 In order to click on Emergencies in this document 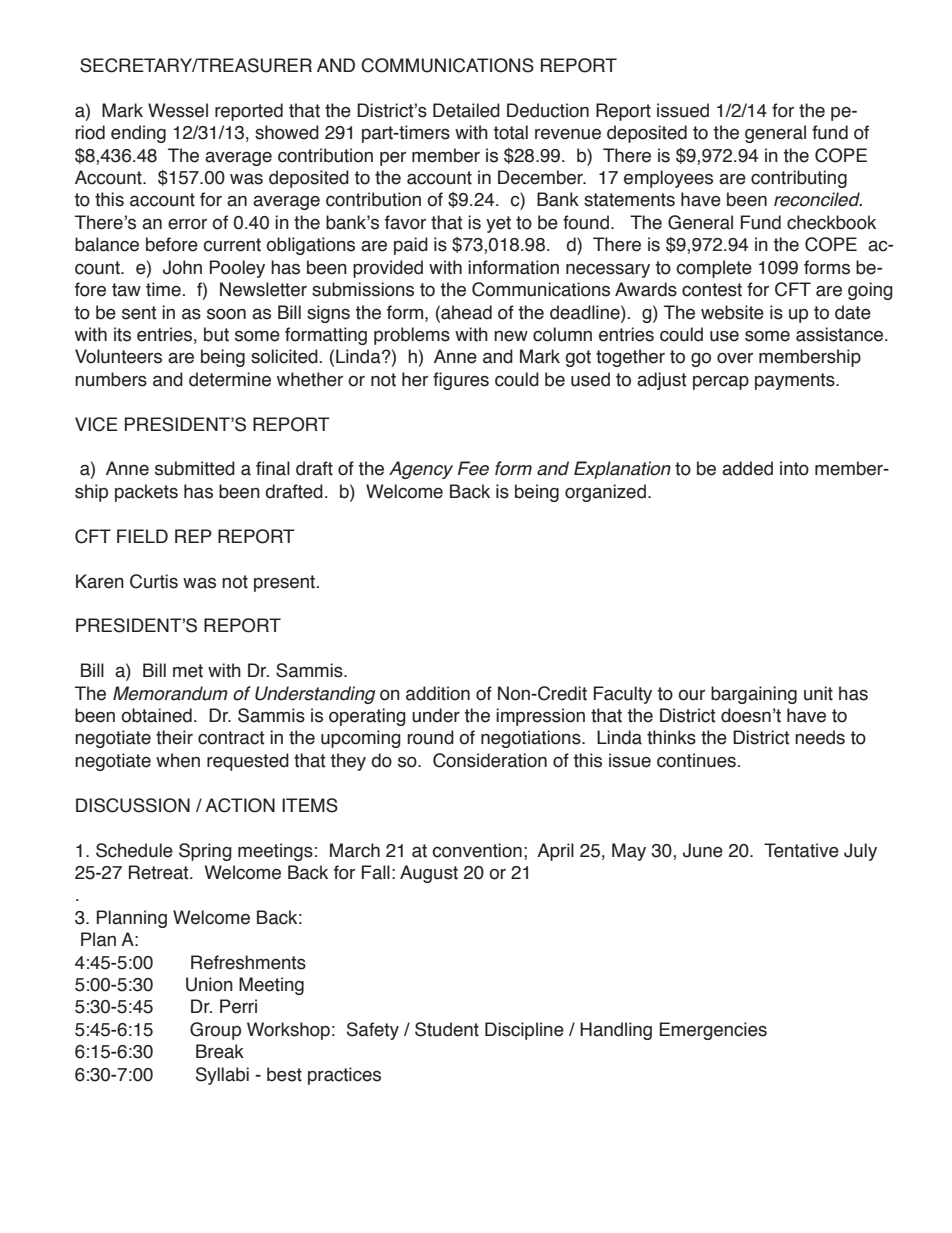, I will do `click(713, 1031)`.
